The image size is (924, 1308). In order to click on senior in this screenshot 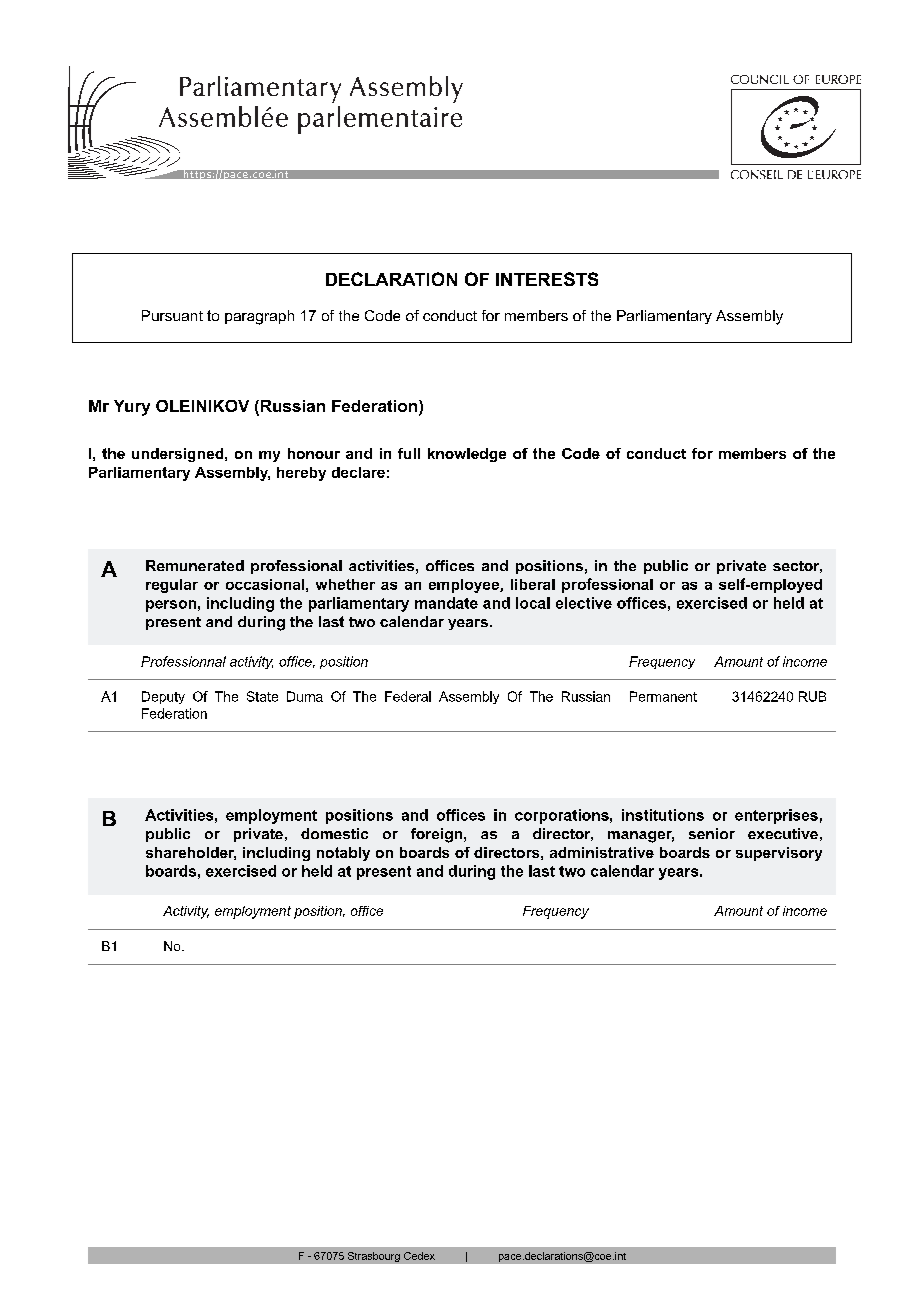, I will do `click(712, 833)`.
